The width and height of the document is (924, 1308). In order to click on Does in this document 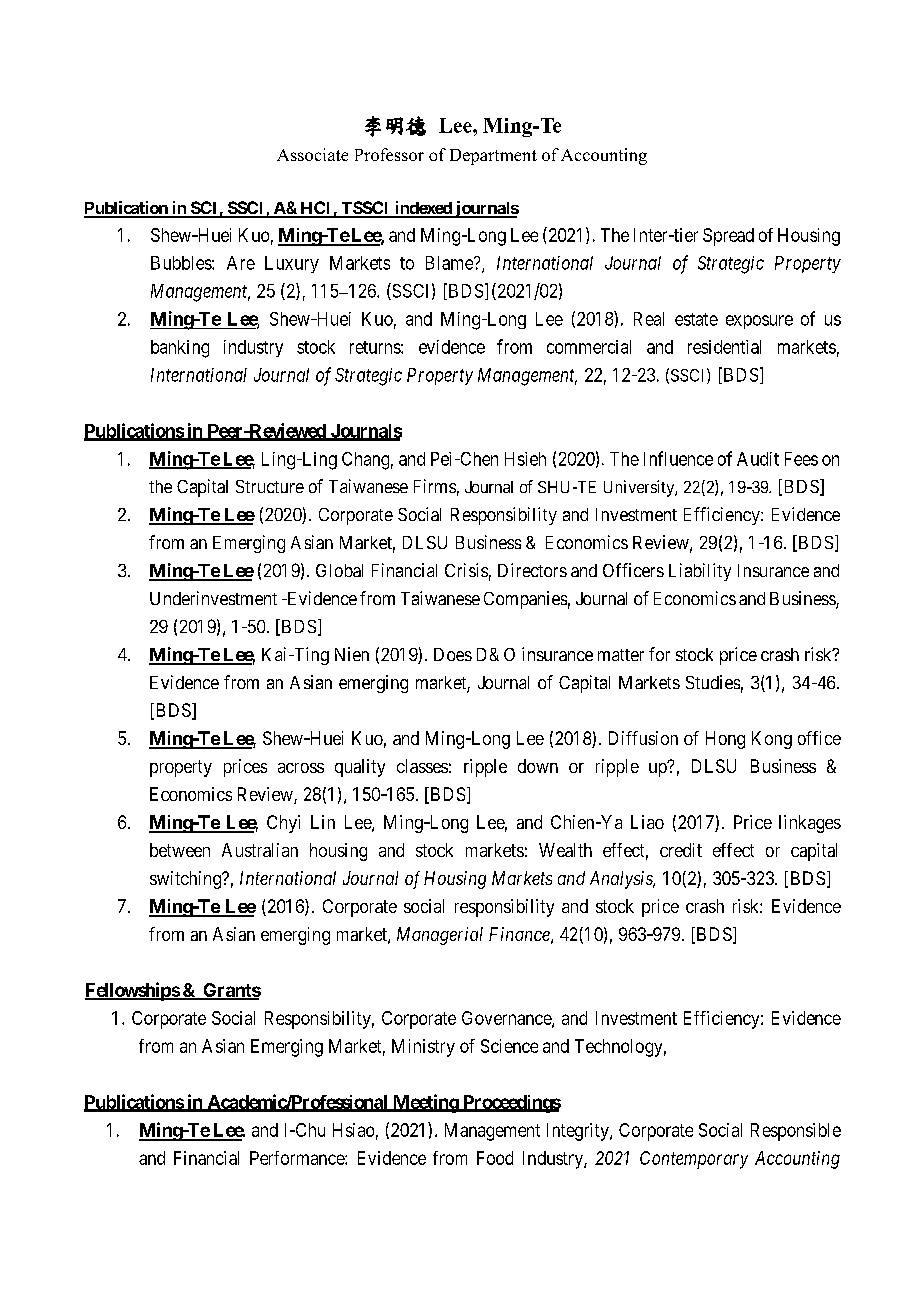, I will do `click(453, 654)`.
